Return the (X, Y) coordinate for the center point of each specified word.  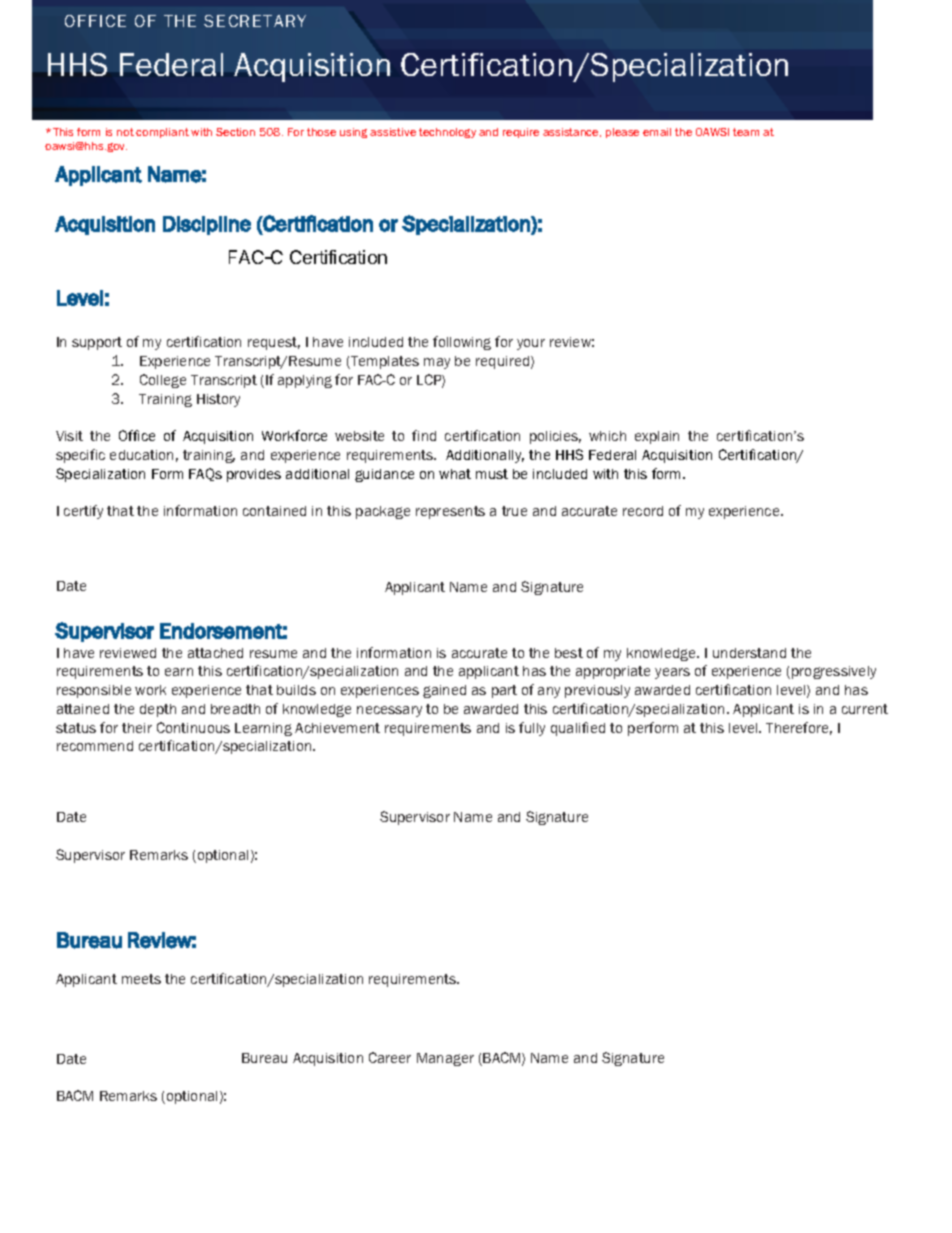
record (643, 511)
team (746, 132)
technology (447, 133)
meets (141, 979)
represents (450, 512)
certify (83, 512)
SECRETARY (255, 21)
